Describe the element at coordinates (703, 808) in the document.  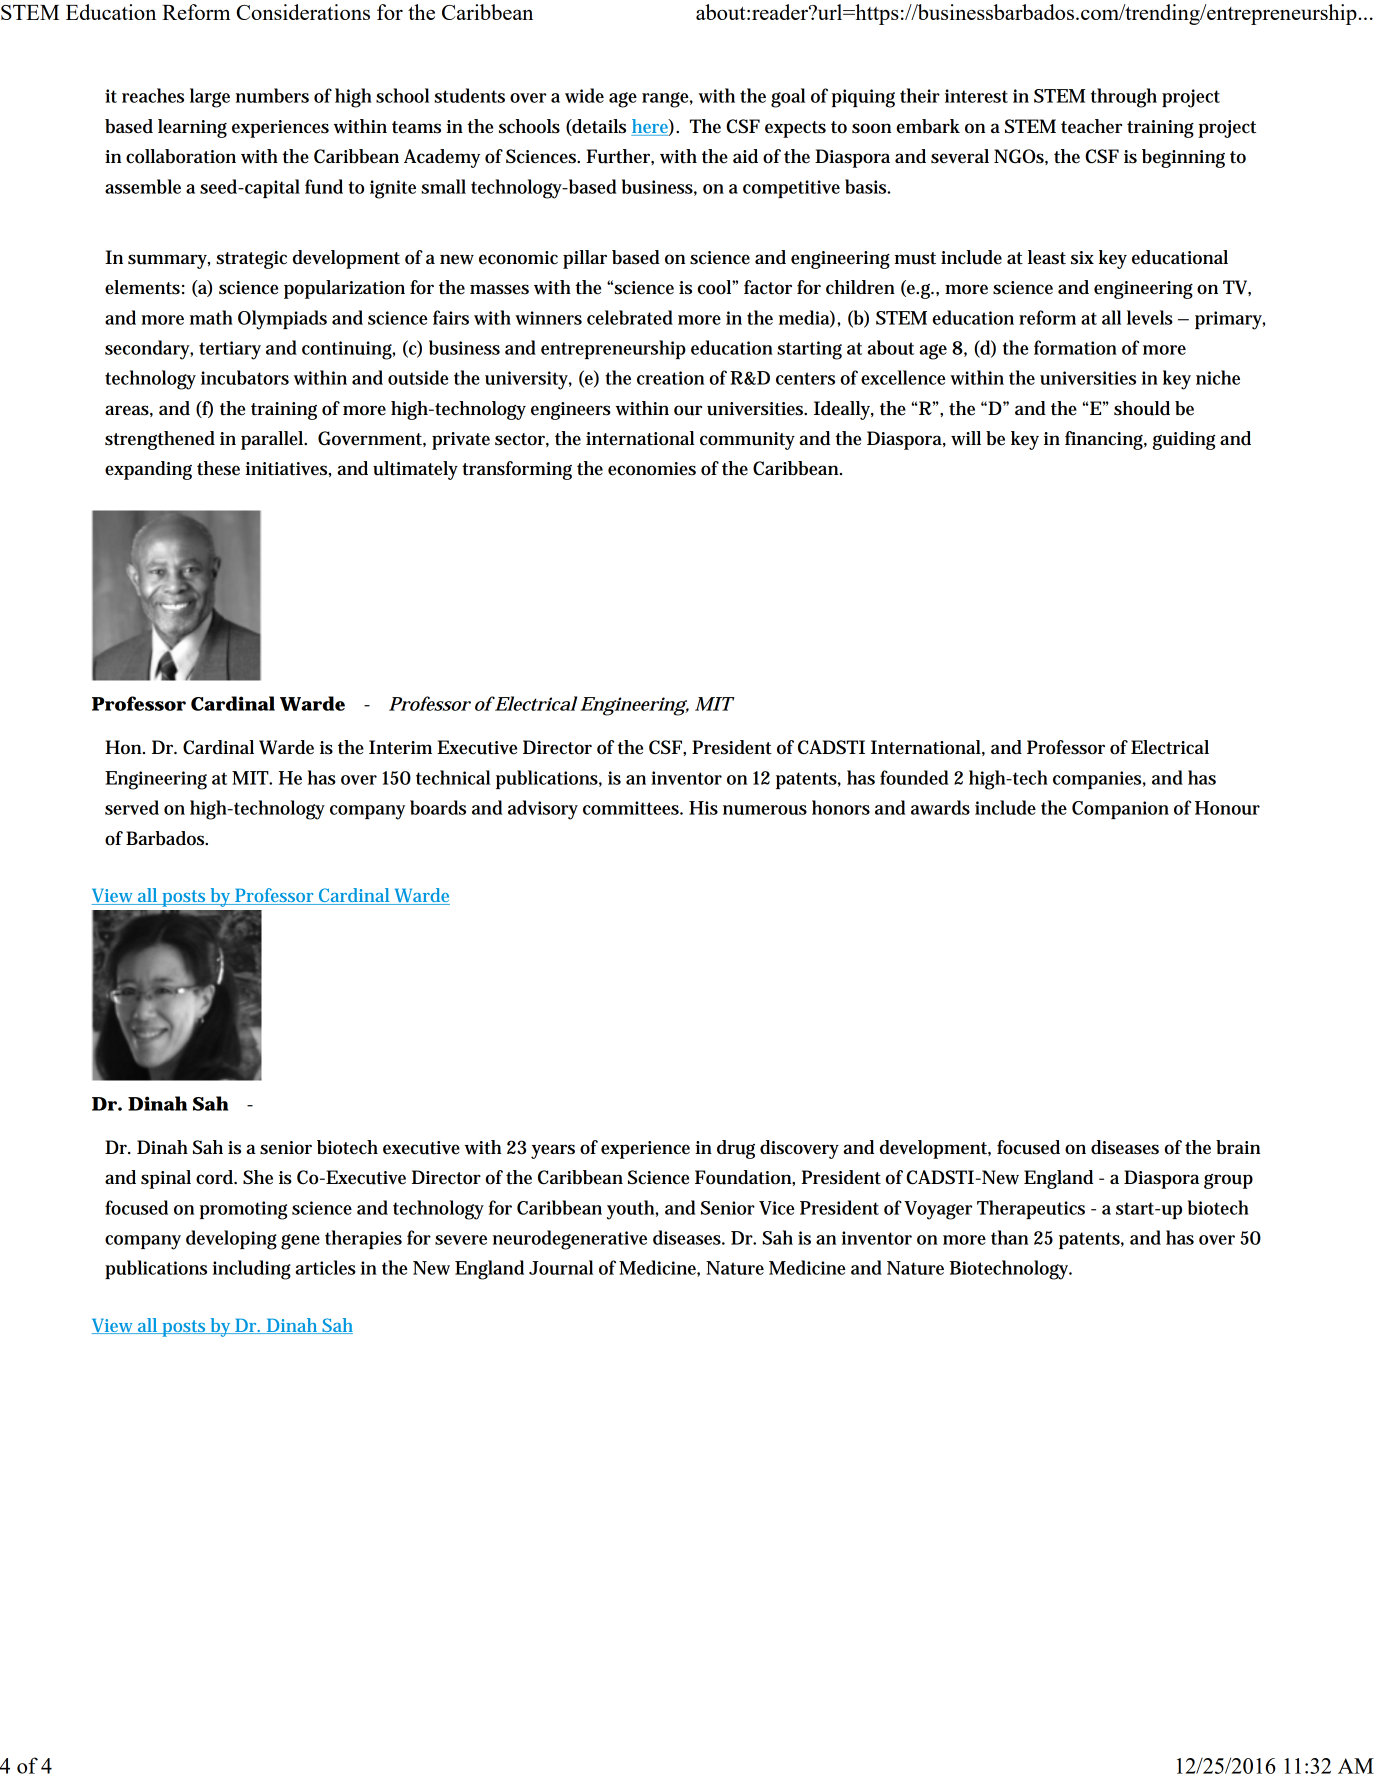
I see `His` at that location.
